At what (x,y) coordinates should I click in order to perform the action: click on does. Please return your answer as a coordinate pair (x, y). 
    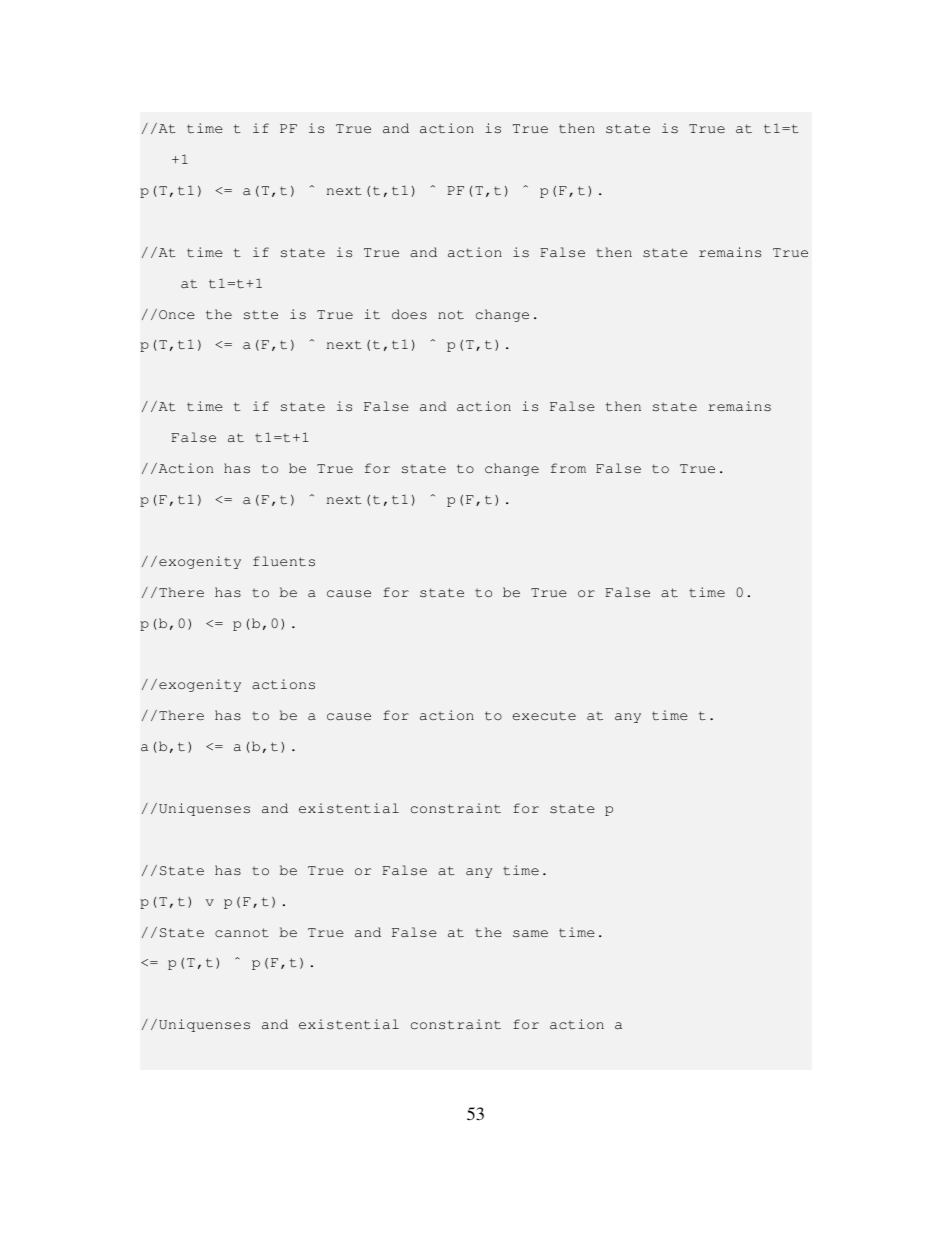
    Looking at the image, I should click on (409, 314).
